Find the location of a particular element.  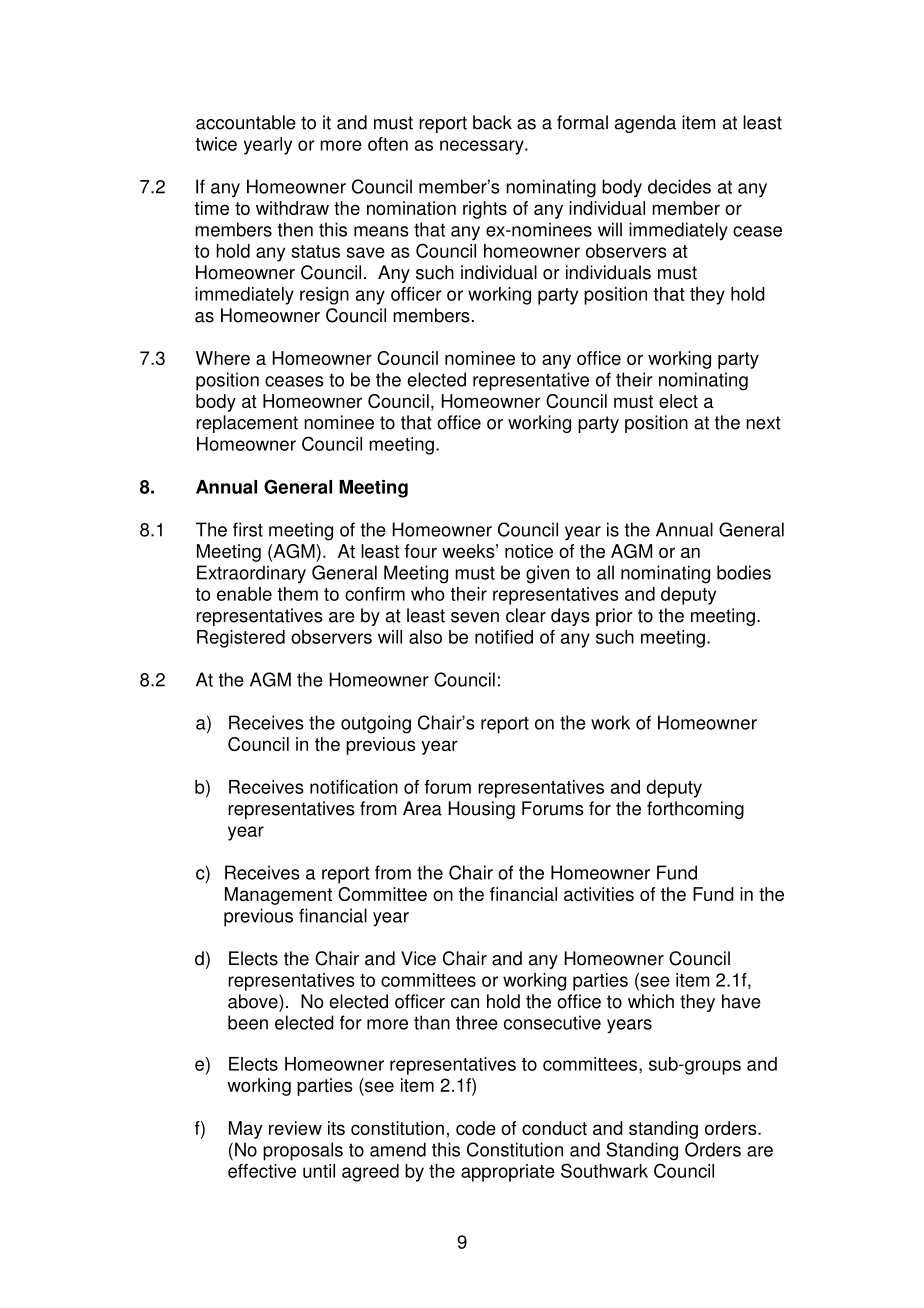

back is located at coordinates (492, 122).
